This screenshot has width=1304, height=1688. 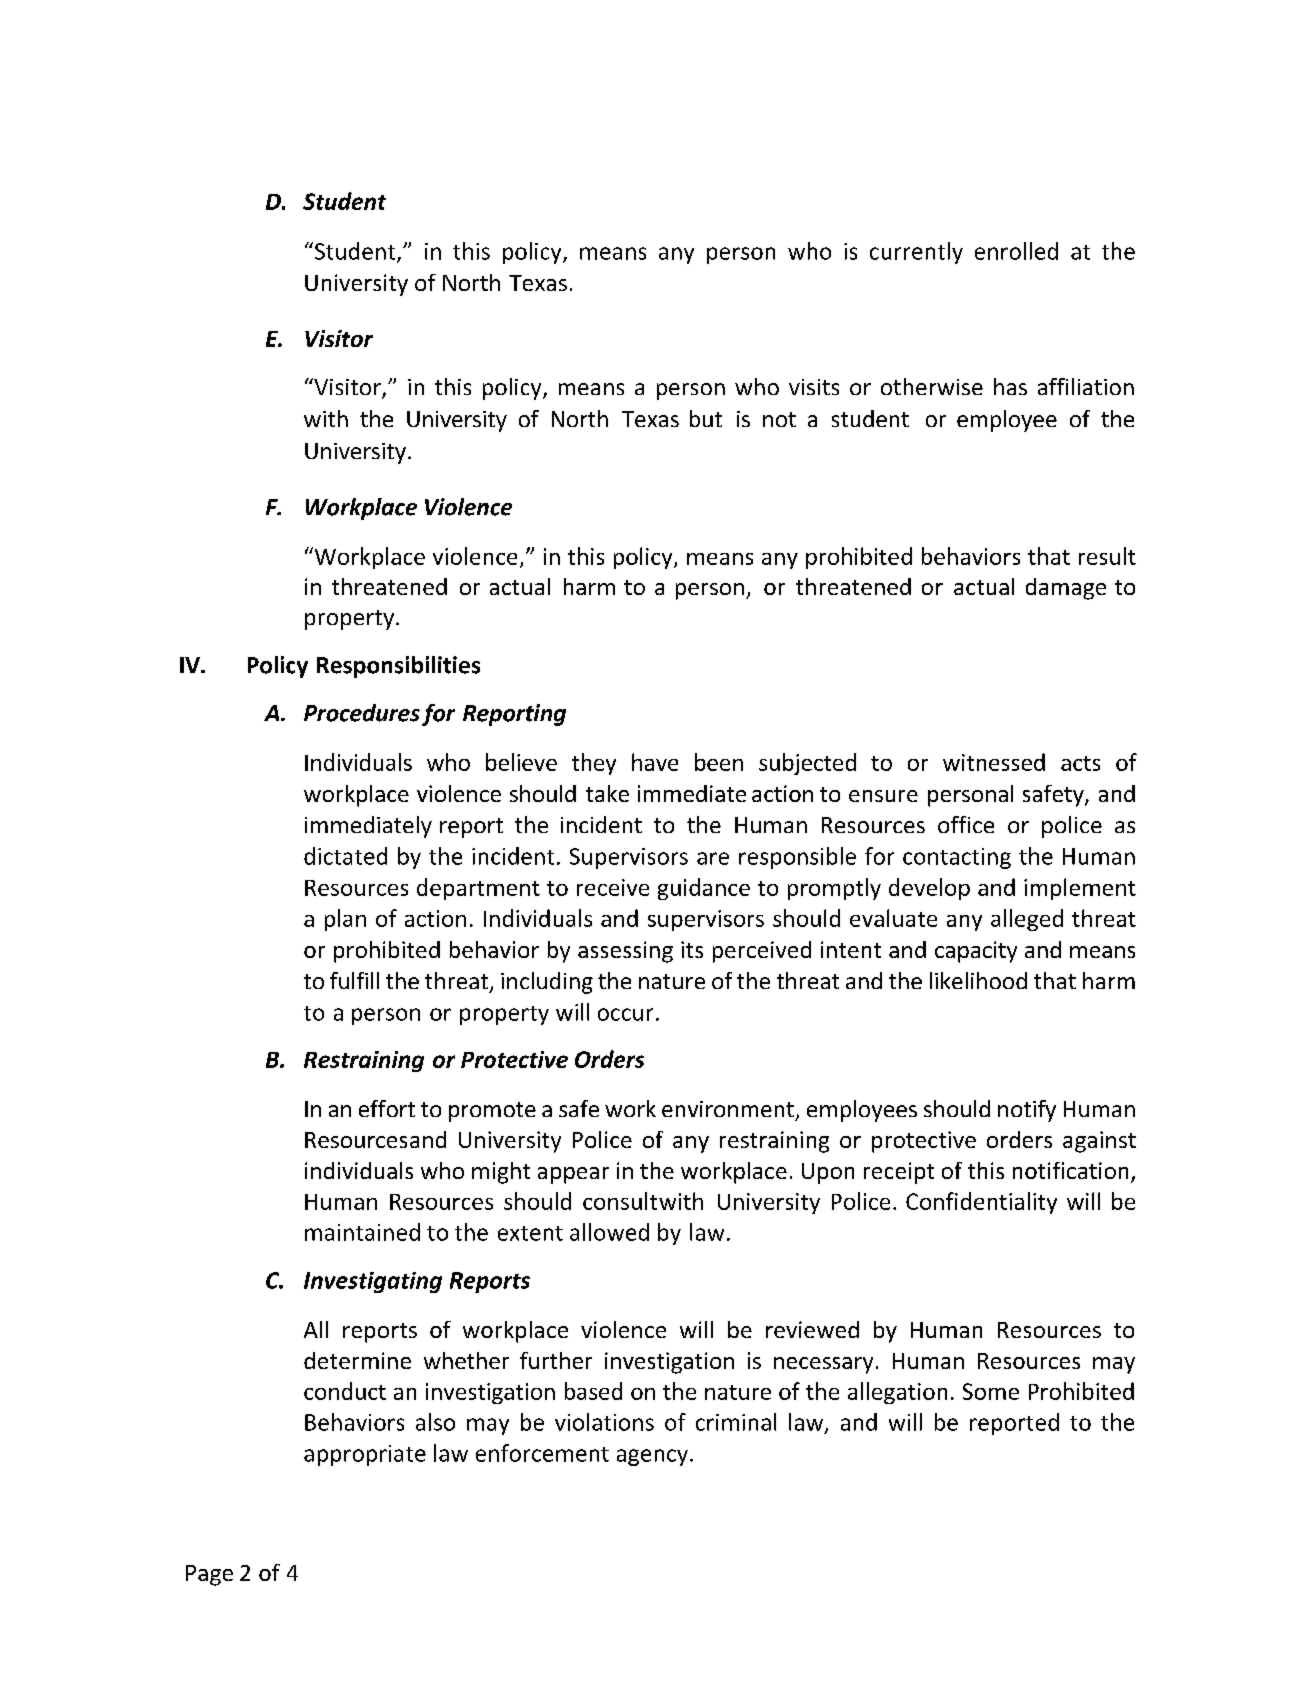 I want to click on but, so click(x=706, y=418).
